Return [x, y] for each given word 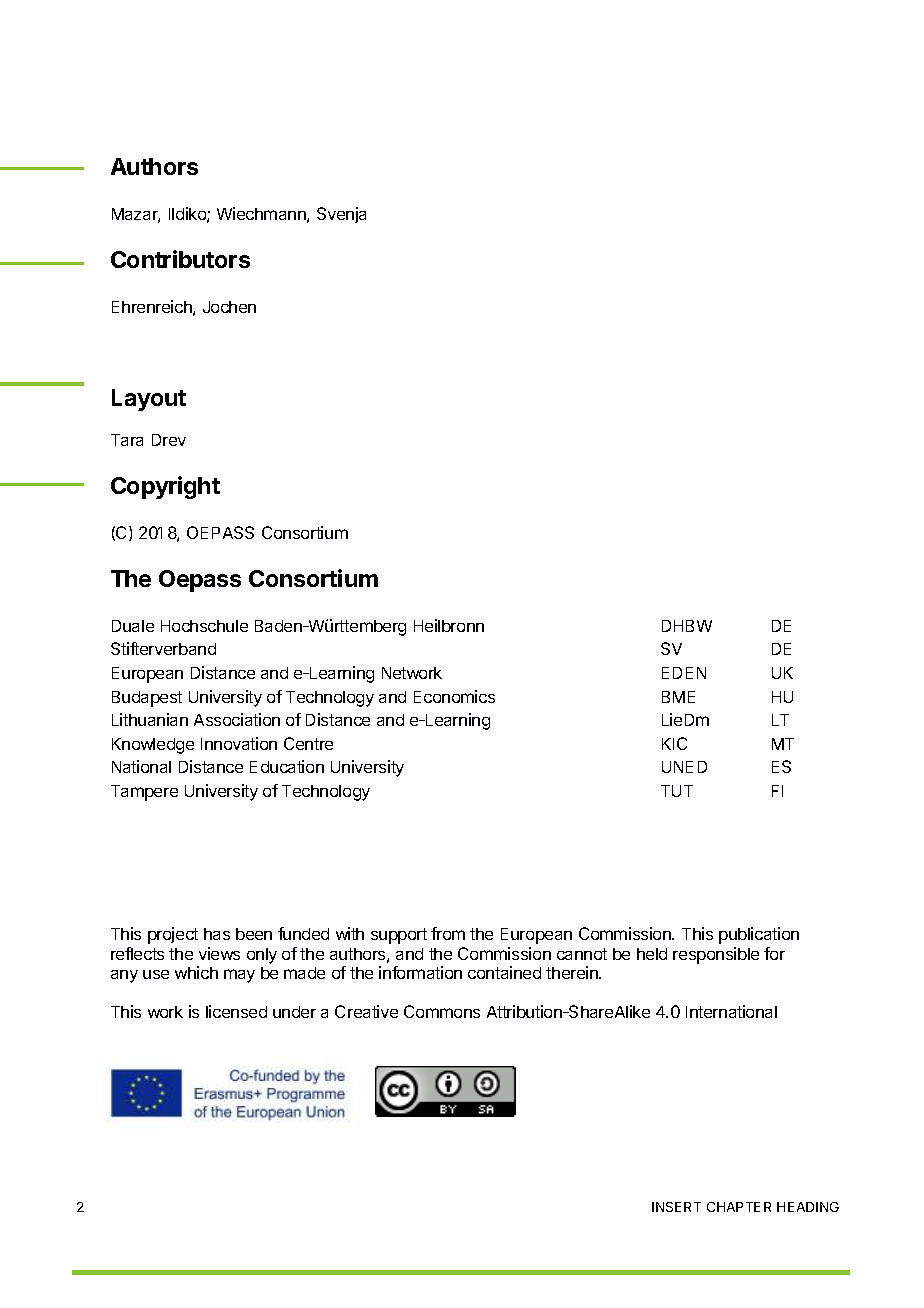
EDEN [684, 673]
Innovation [239, 743]
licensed [236, 1011]
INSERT [676, 1207]
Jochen [229, 307]
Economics [454, 696]
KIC [674, 743]
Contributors [180, 259]
